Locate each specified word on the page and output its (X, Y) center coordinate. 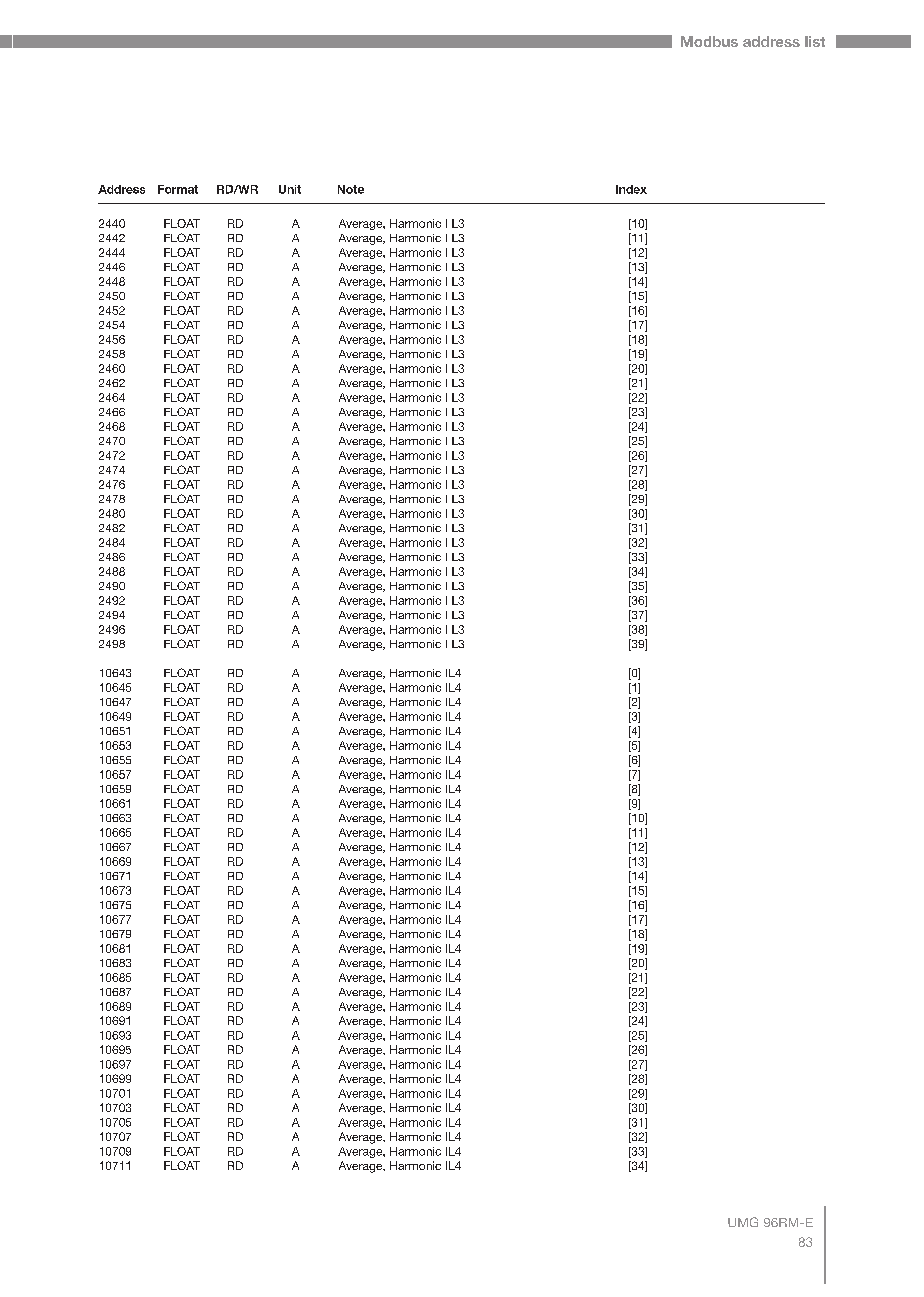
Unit (290, 189)
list (815, 41)
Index (631, 189)
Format (178, 189)
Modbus (709, 41)
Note (351, 189)
